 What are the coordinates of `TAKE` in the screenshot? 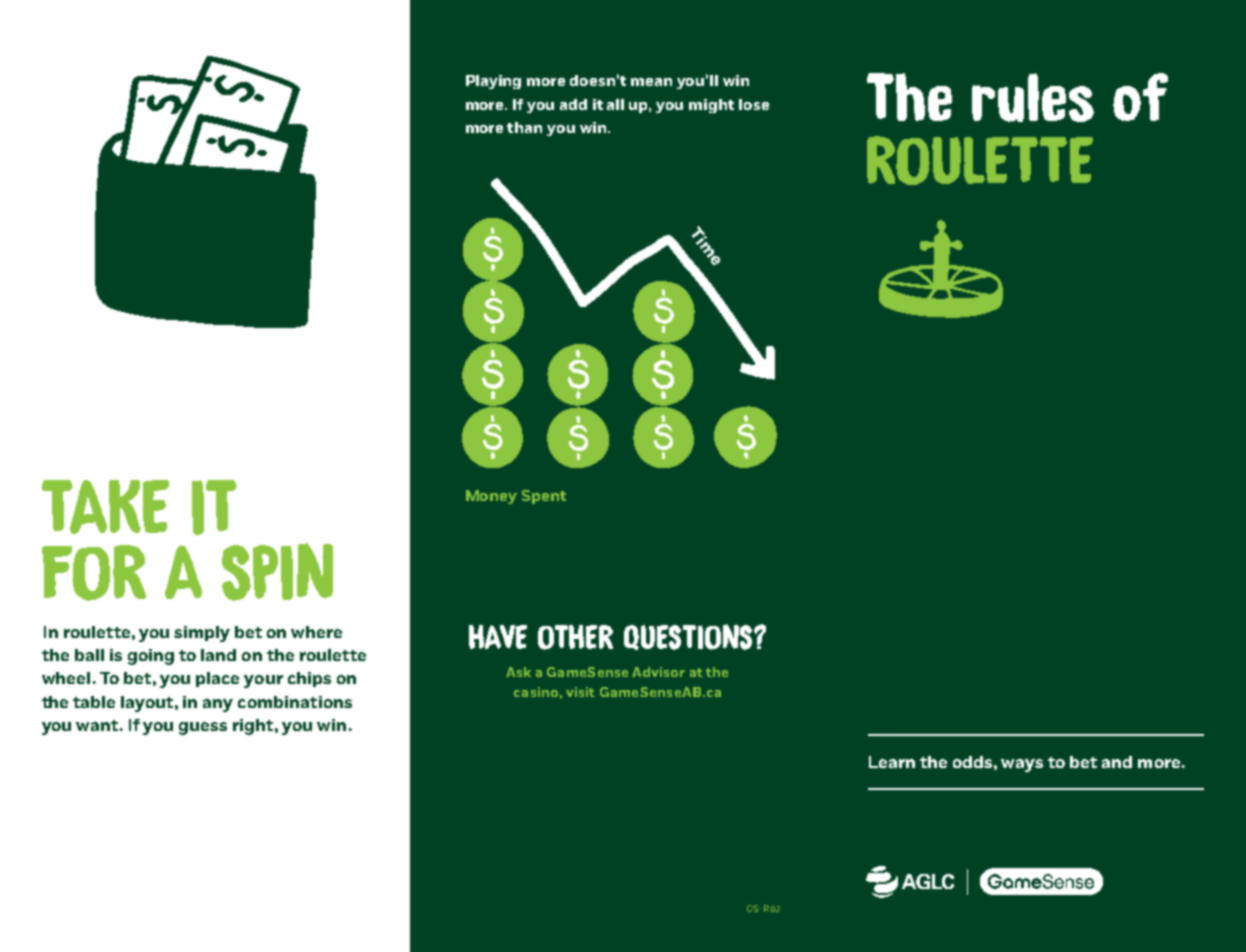 It's located at (105, 507).
